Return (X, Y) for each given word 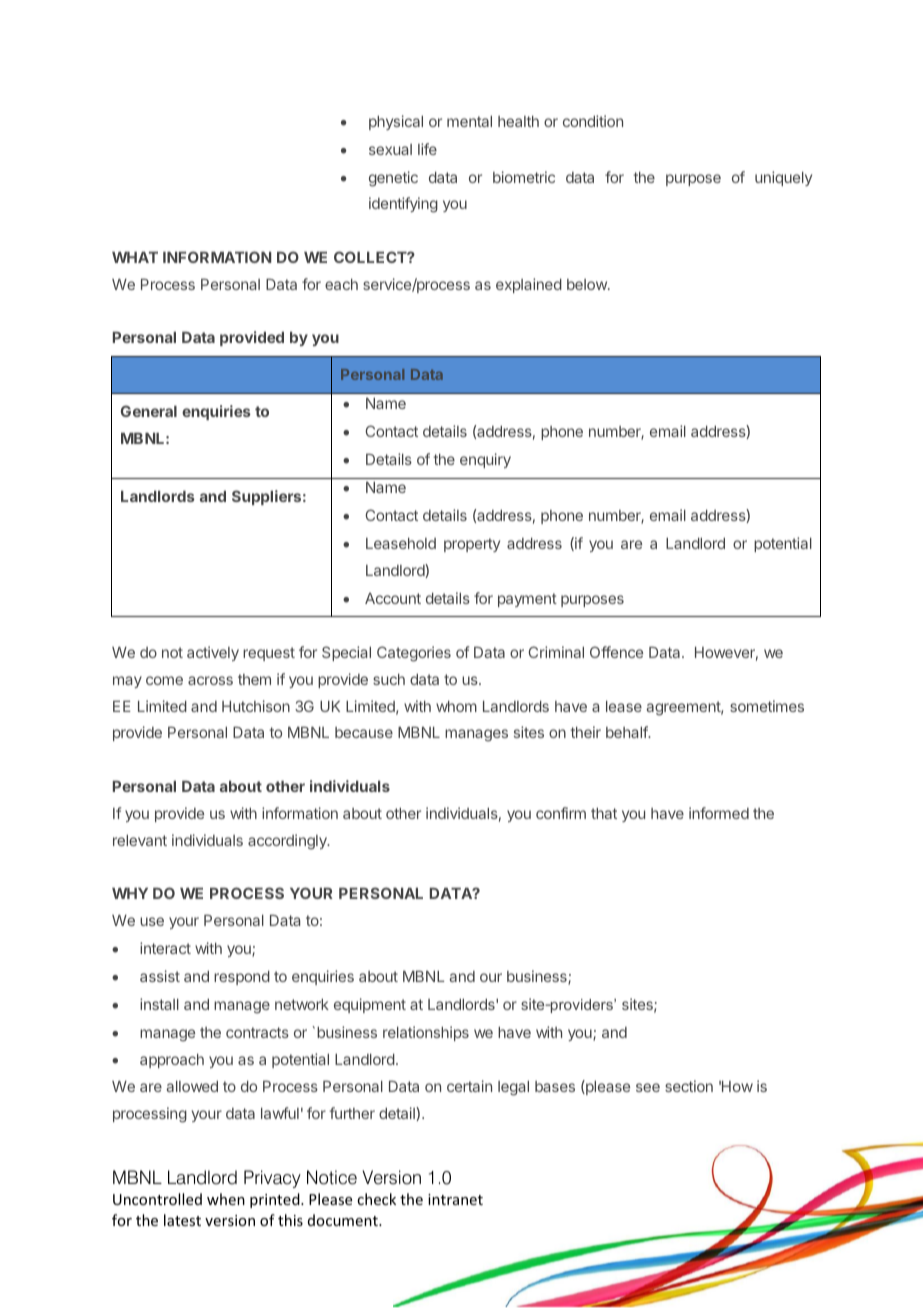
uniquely (783, 178)
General (148, 411)
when (226, 1199)
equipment (370, 1005)
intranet (455, 1199)
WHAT (135, 257)
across (210, 680)
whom (456, 706)
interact (165, 948)
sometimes (767, 706)
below (588, 284)
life (427, 149)
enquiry (485, 460)
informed (719, 813)
